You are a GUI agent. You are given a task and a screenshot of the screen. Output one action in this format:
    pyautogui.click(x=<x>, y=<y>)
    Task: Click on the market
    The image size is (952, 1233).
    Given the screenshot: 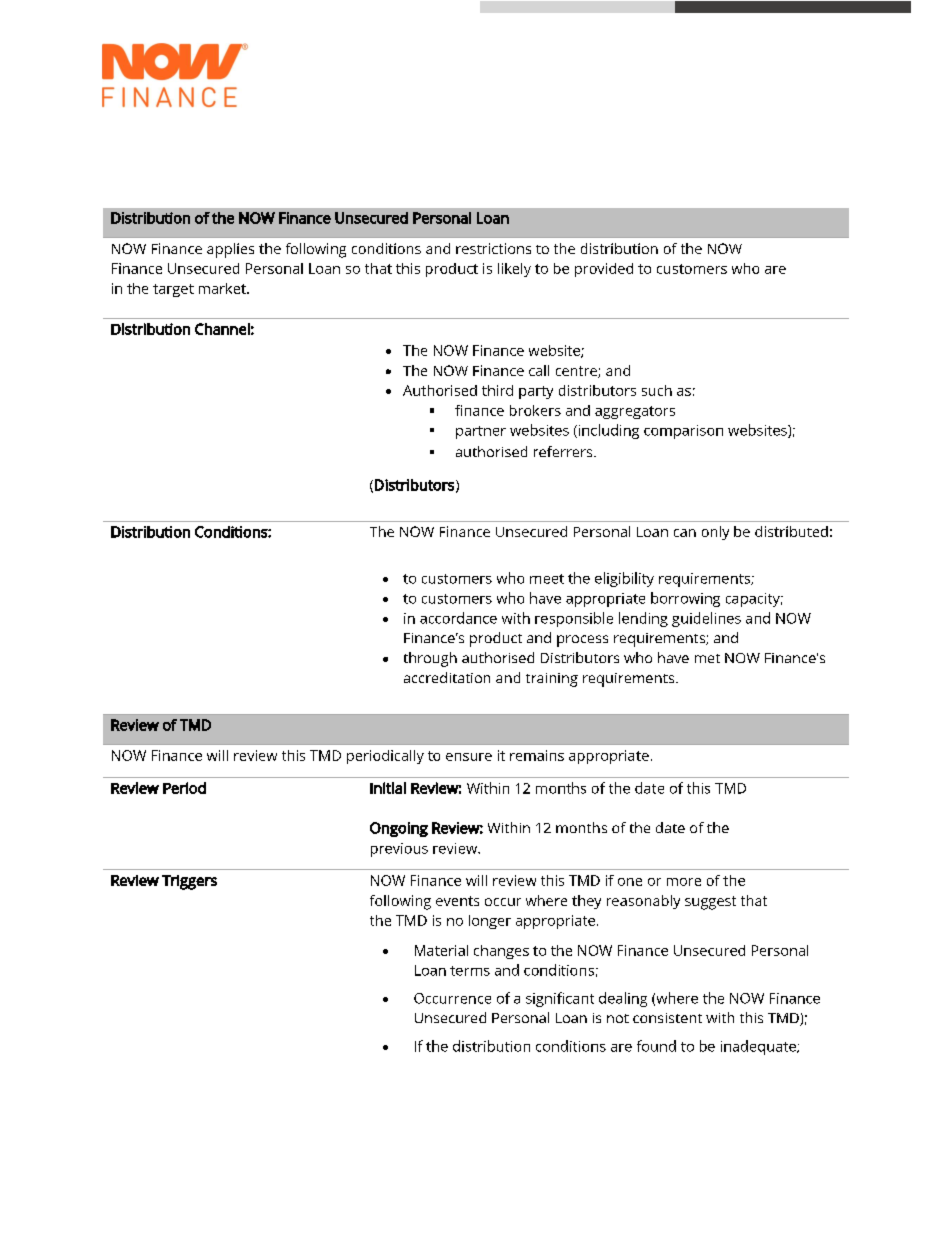 What is the action you would take?
    pyautogui.click(x=223, y=288)
